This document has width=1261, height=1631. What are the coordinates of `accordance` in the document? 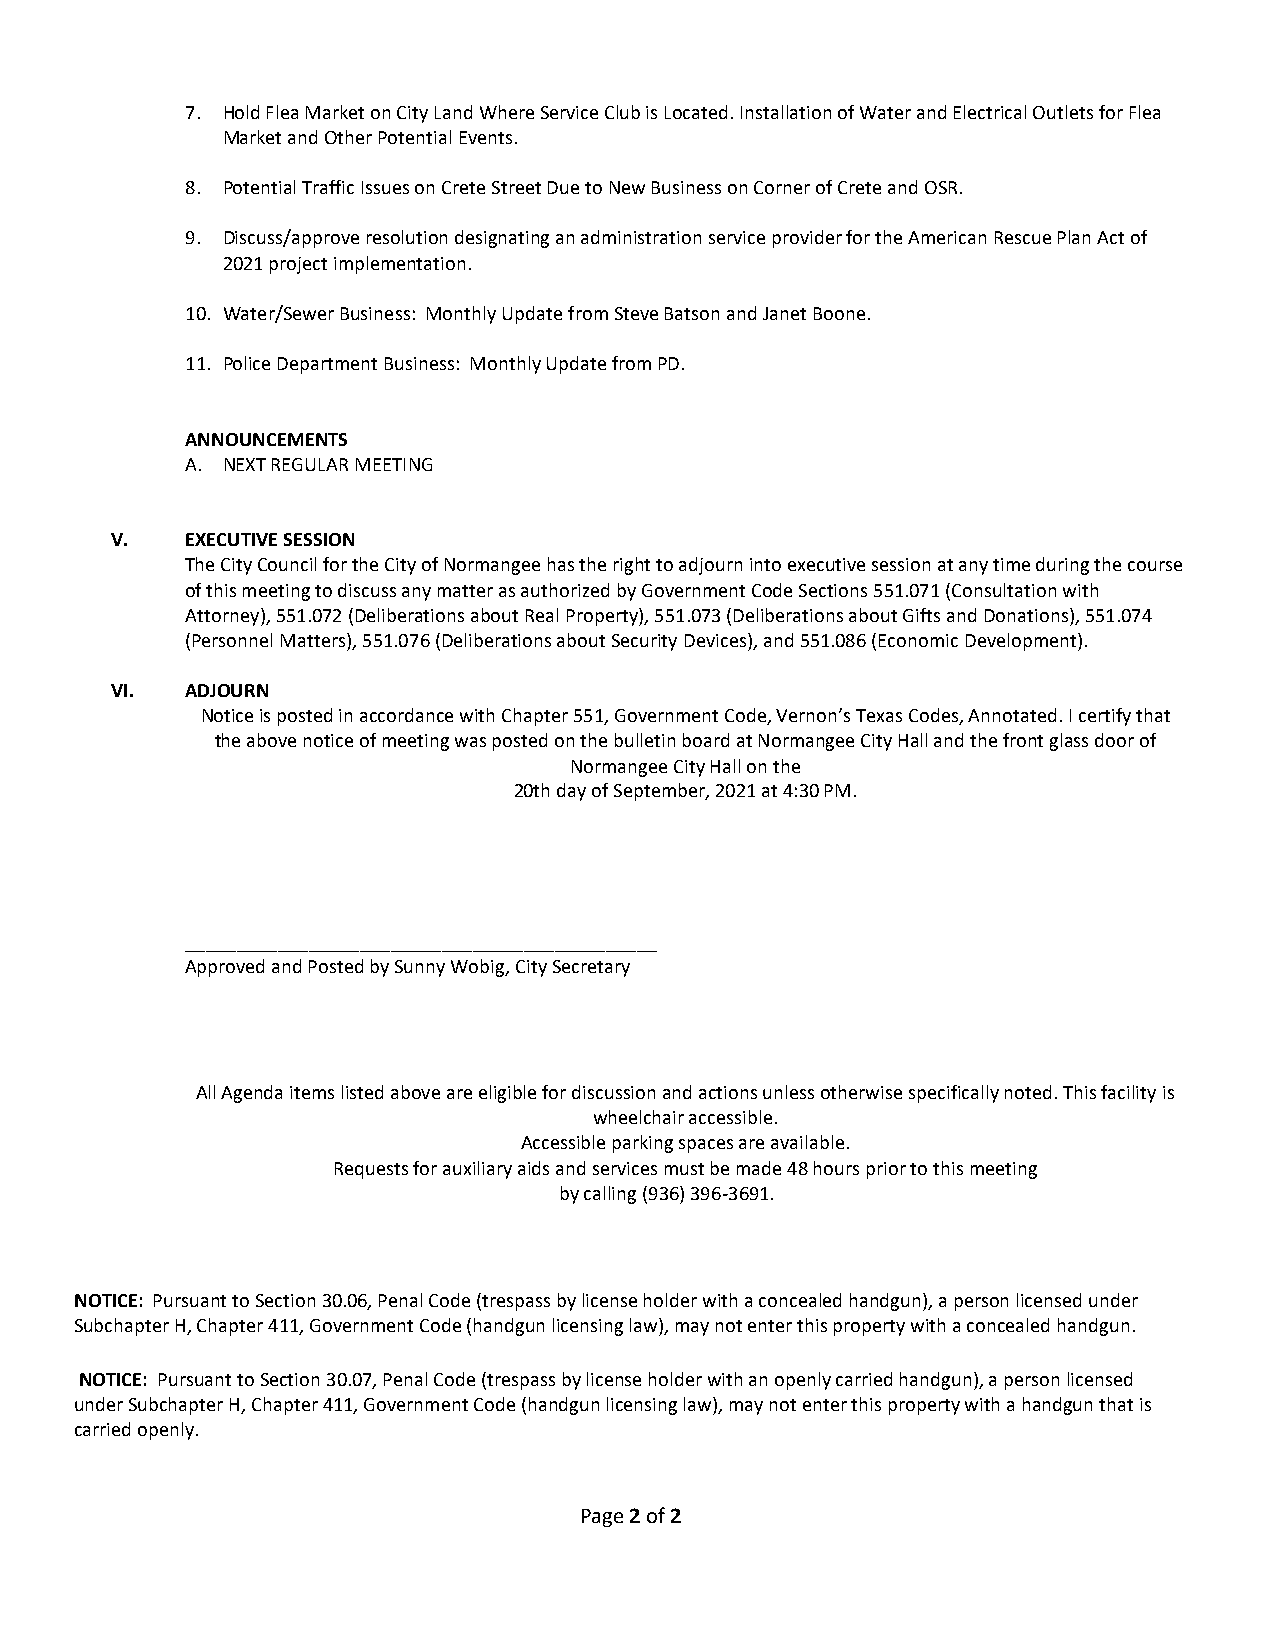 It's located at (406, 715).
